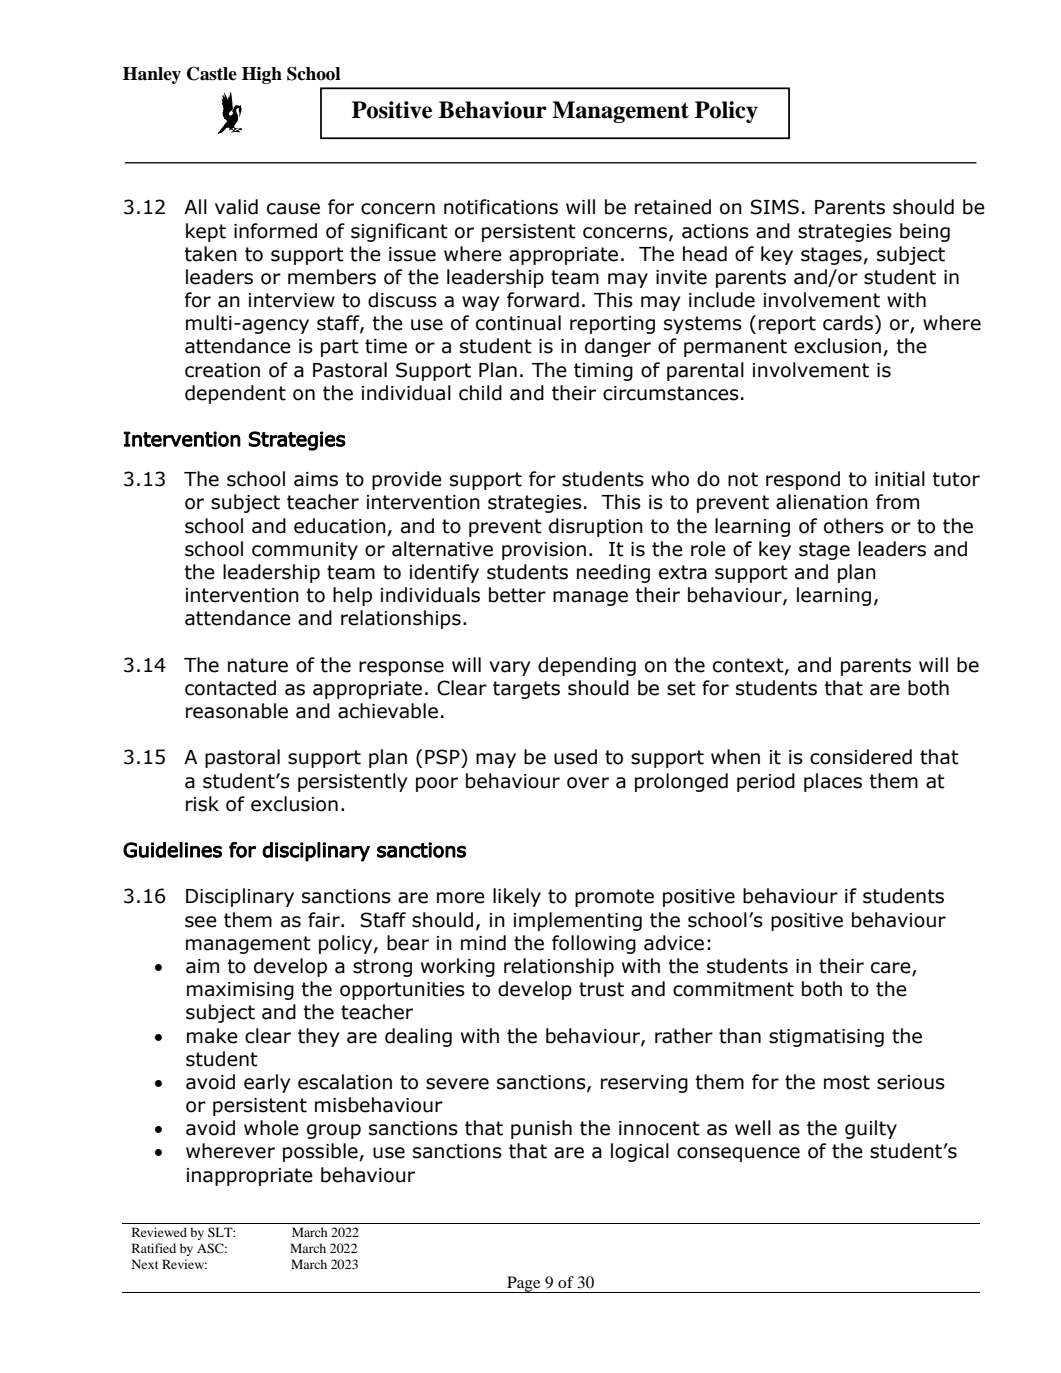  Describe the element at coordinates (154, 1248) in the screenshot. I see `Ratified` at that location.
